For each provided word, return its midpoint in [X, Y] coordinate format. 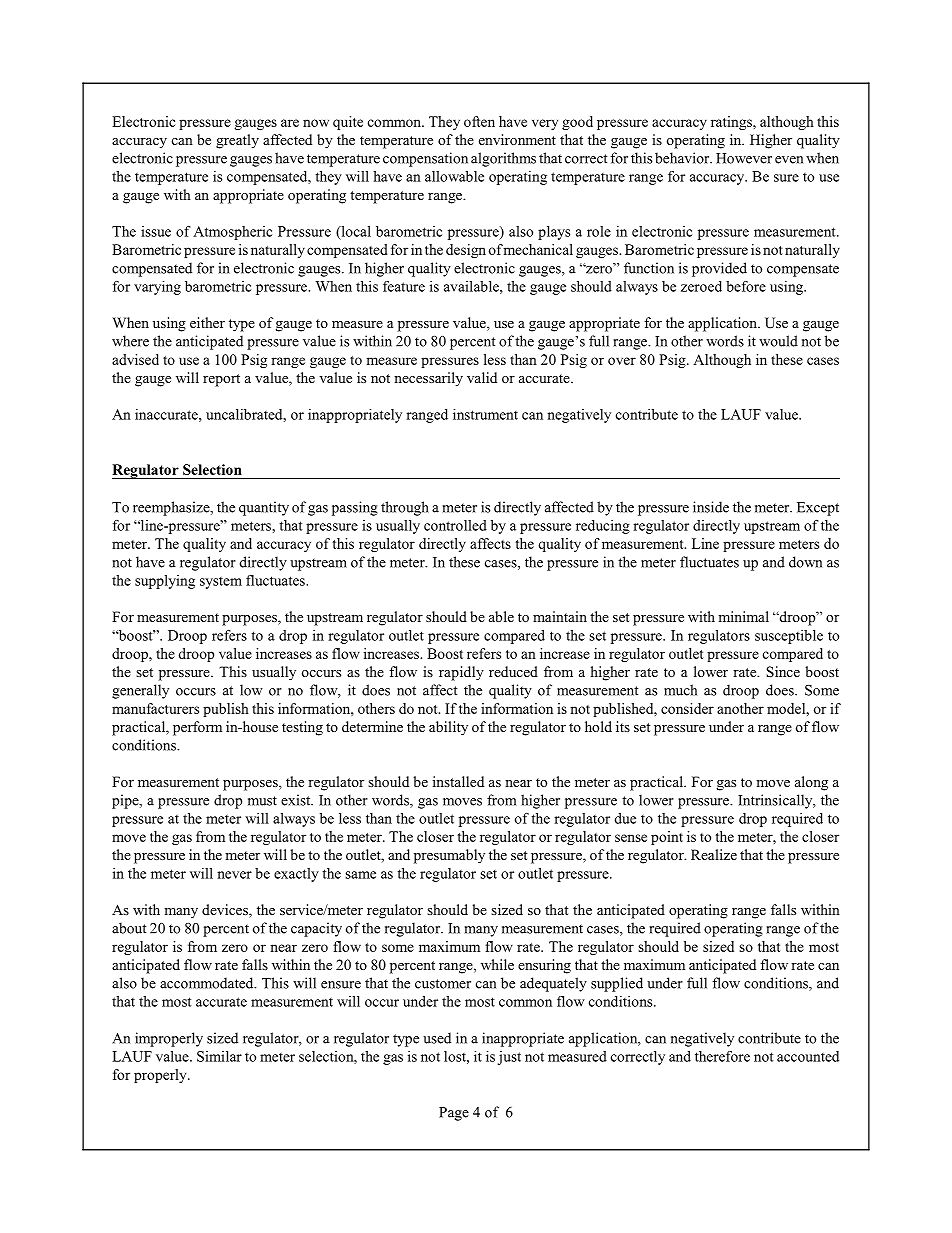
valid [482, 377]
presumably [449, 856]
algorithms [503, 159]
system [221, 583]
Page [454, 1114]
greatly [237, 141]
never [234, 875]
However [744, 158]
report [221, 380]
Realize [714, 854]
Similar [219, 1056]
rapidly [461, 673]
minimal [743, 616]
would [778, 341]
